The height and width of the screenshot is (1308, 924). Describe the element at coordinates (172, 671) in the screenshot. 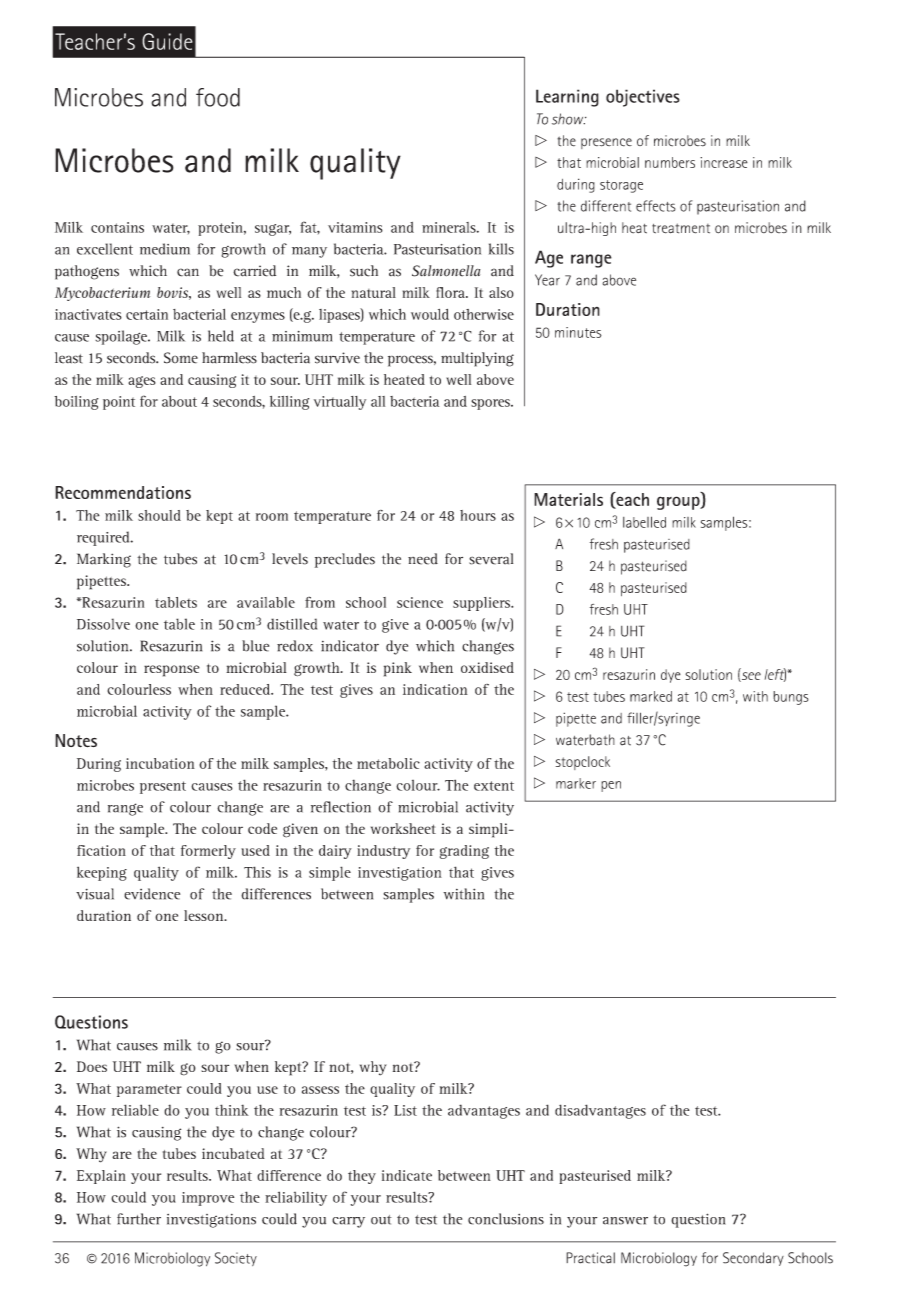

I see `response` at that location.
